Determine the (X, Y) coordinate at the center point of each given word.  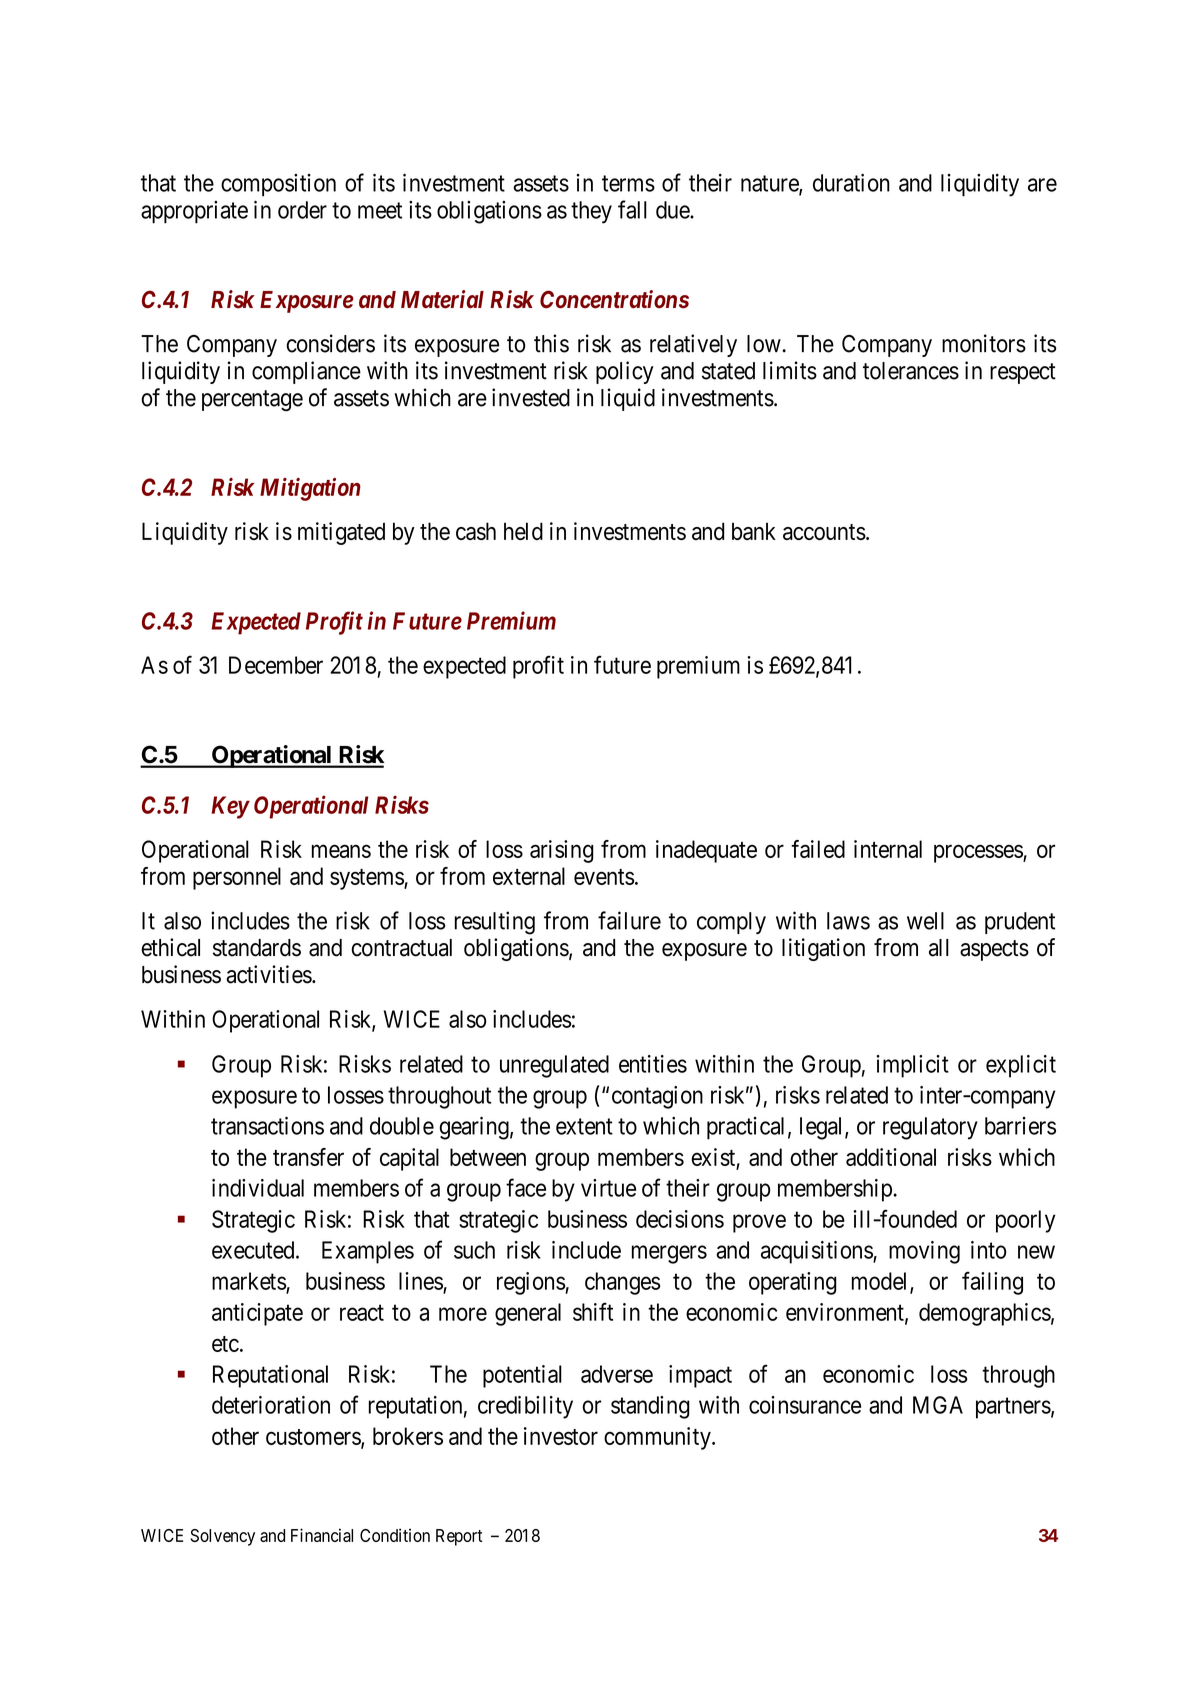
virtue (608, 1188)
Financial (322, 1535)
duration (851, 182)
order (302, 210)
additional (891, 1157)
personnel (237, 878)
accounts (824, 532)
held (523, 531)
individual (258, 1188)
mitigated (341, 533)
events (604, 877)
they (591, 212)
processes (979, 853)
